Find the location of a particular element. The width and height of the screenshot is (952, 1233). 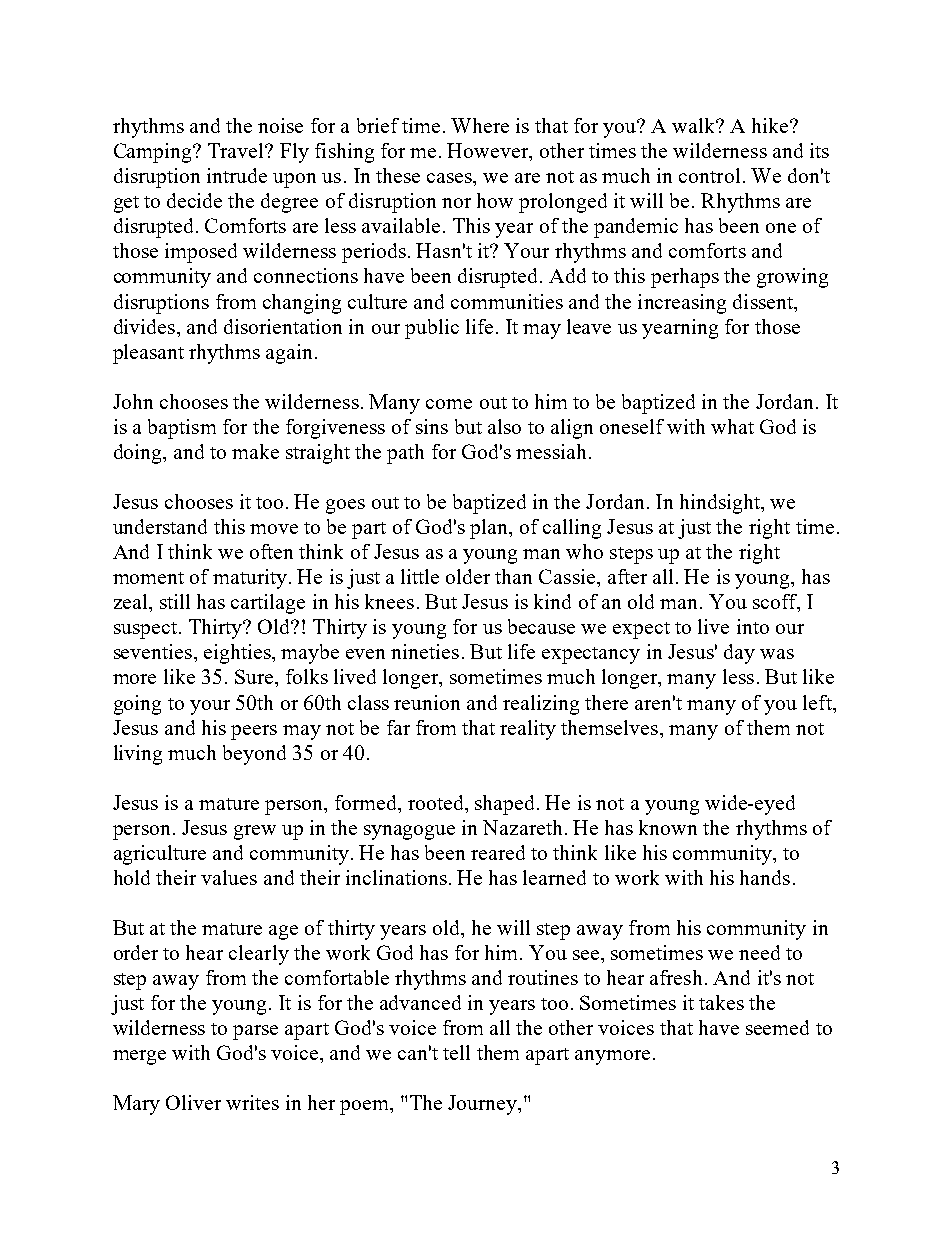

writes is located at coordinates (252, 1102).
